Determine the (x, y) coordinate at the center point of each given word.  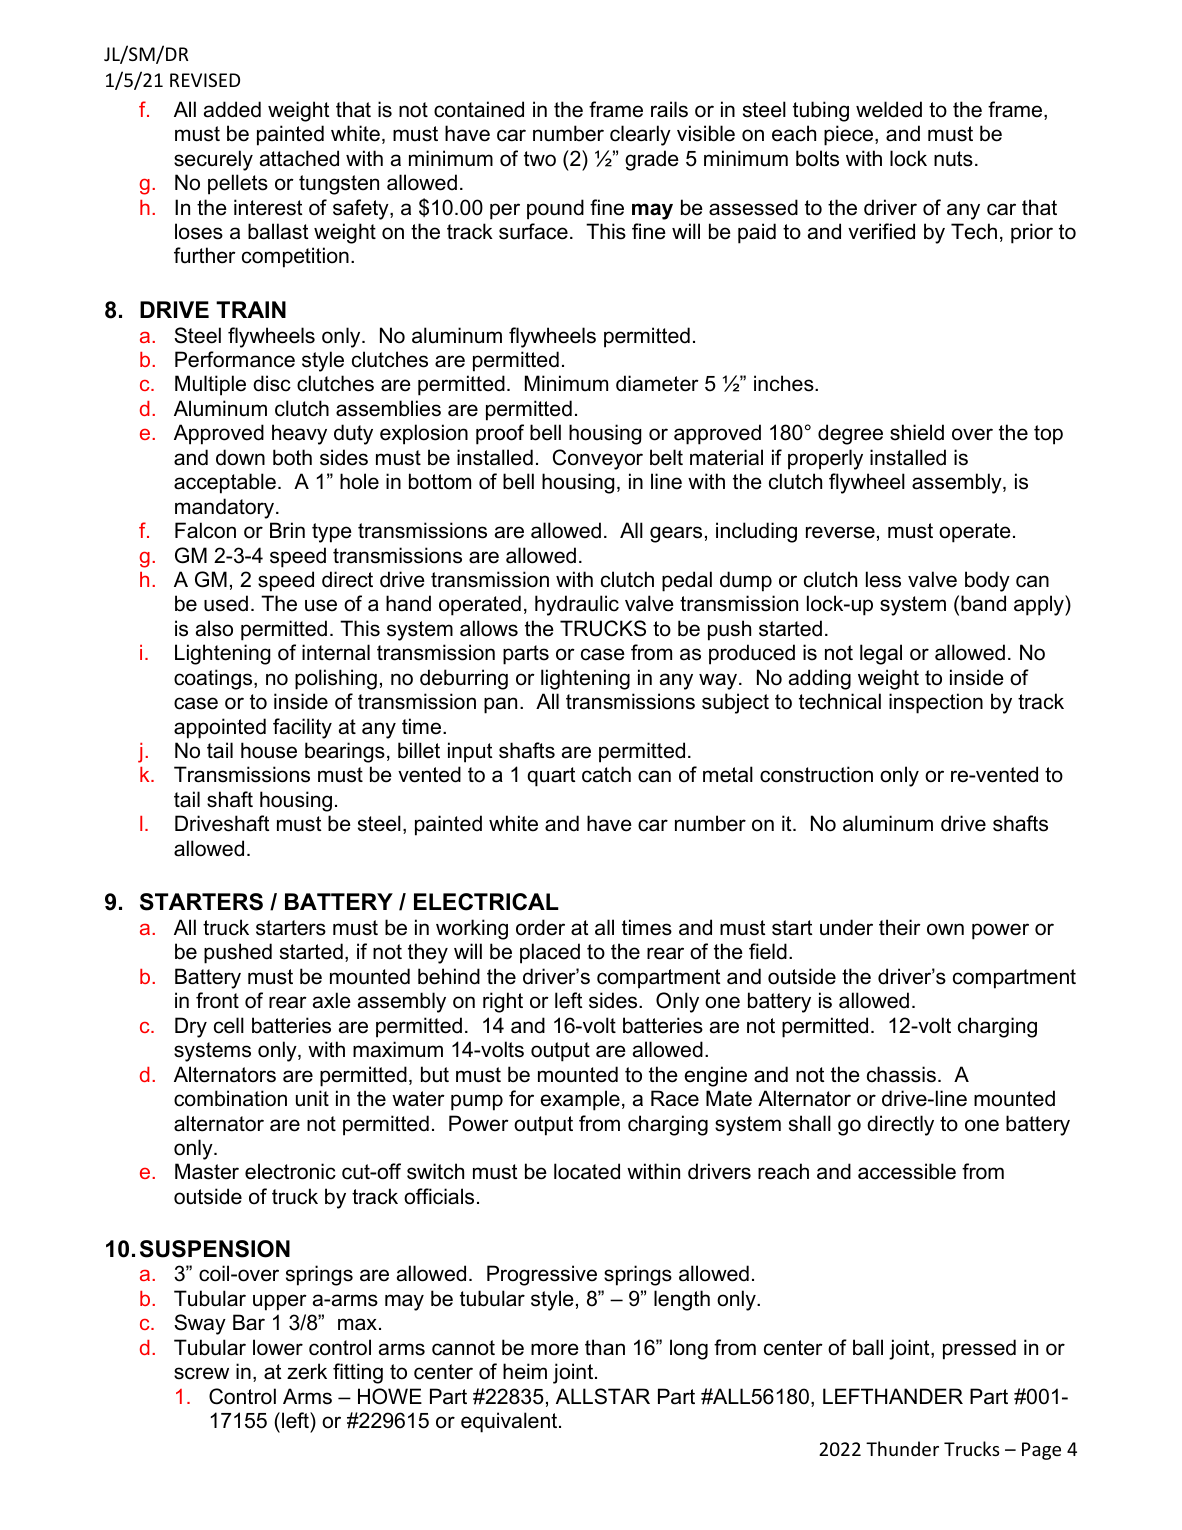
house (269, 750)
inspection (936, 703)
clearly (640, 135)
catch (606, 774)
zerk (307, 1371)
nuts (953, 159)
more (555, 1349)
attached (299, 158)
